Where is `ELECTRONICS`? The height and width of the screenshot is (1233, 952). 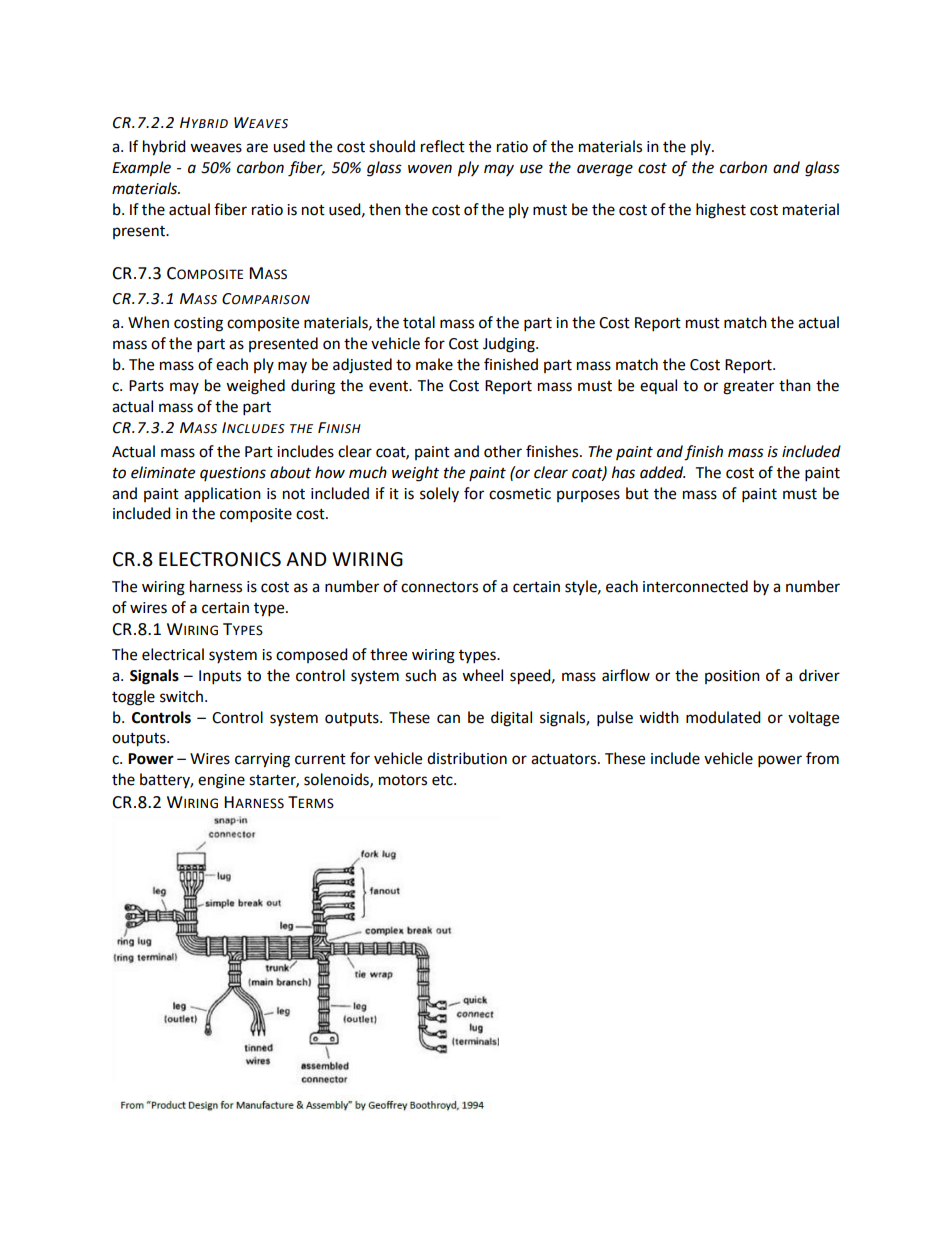
ELECTRONICS is located at coordinates (220, 559).
